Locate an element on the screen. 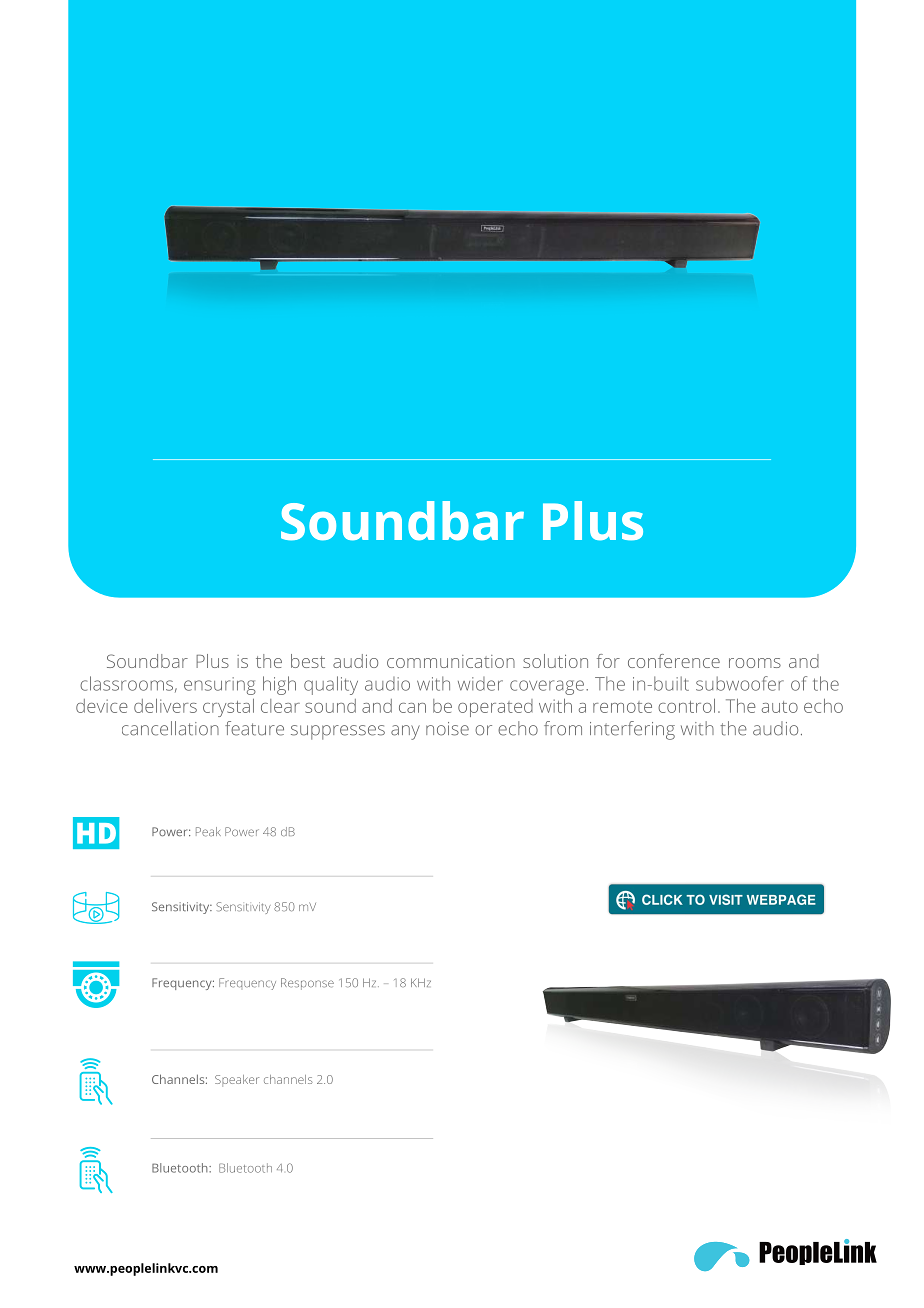 This screenshot has height=1308, width=924. interfering is located at coordinates (632, 730).
